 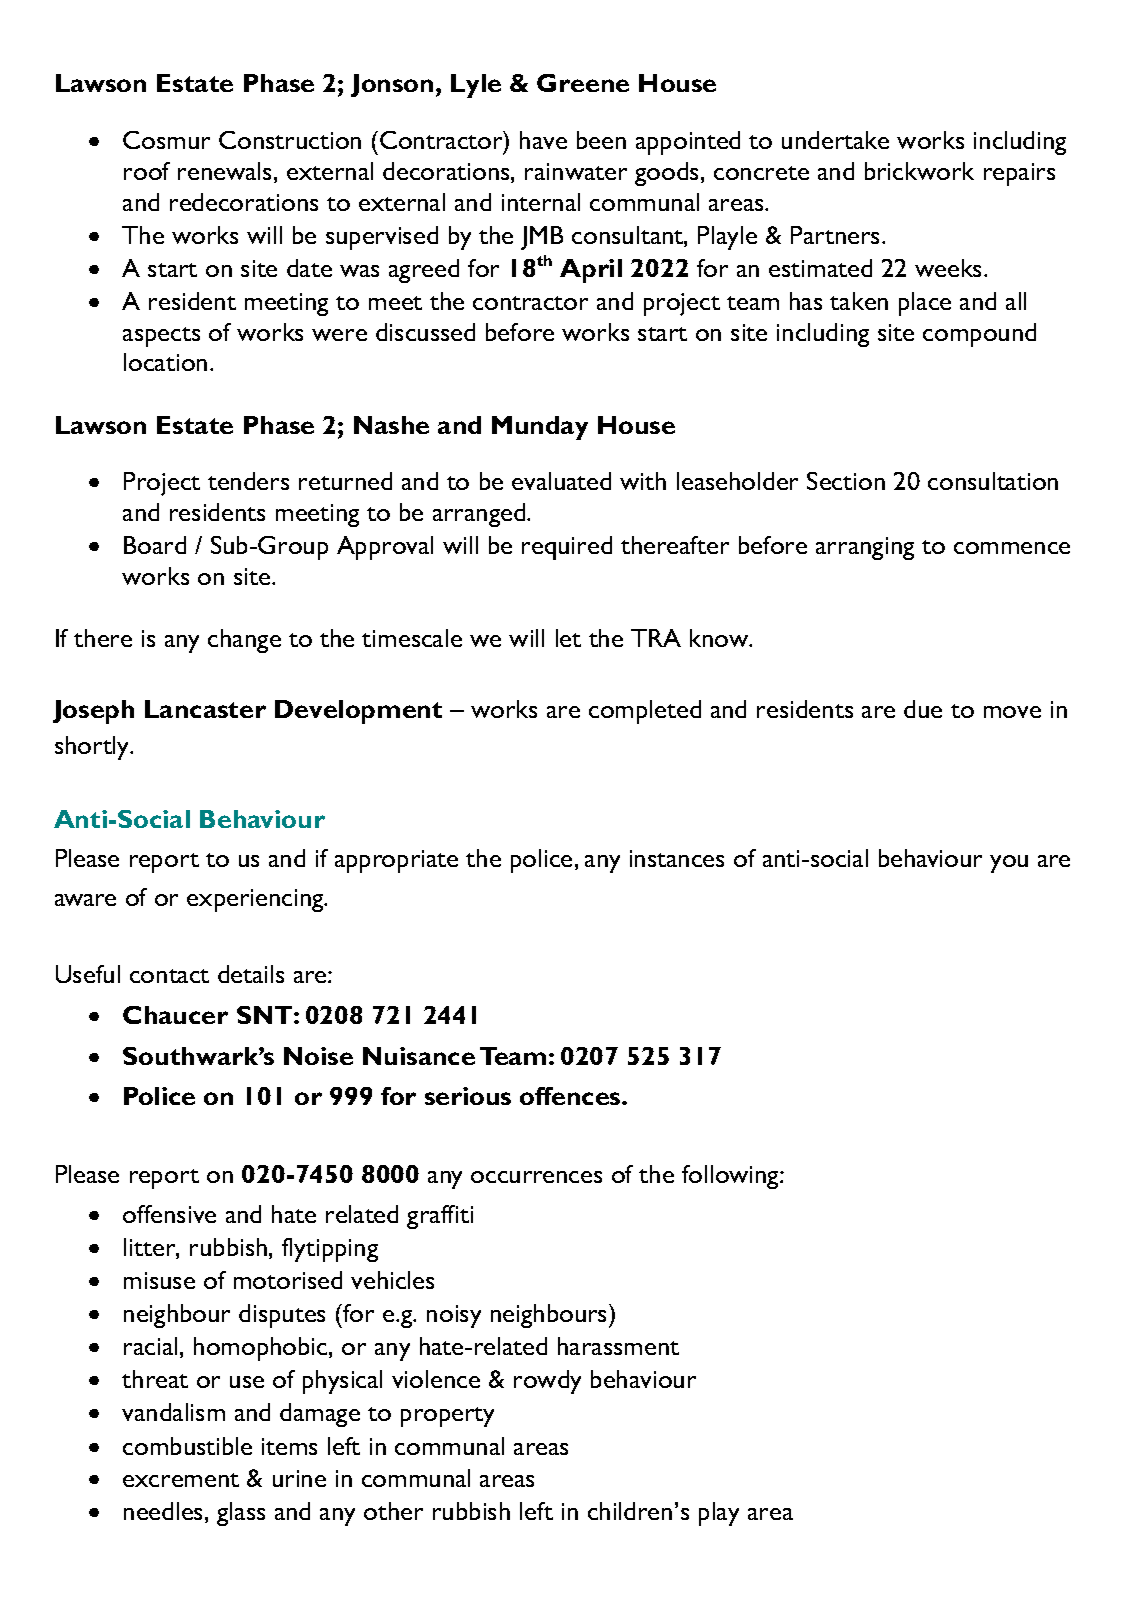 What do you see at coordinates (919, 171) in the screenshot?
I see `brickwork` at bounding box center [919, 171].
